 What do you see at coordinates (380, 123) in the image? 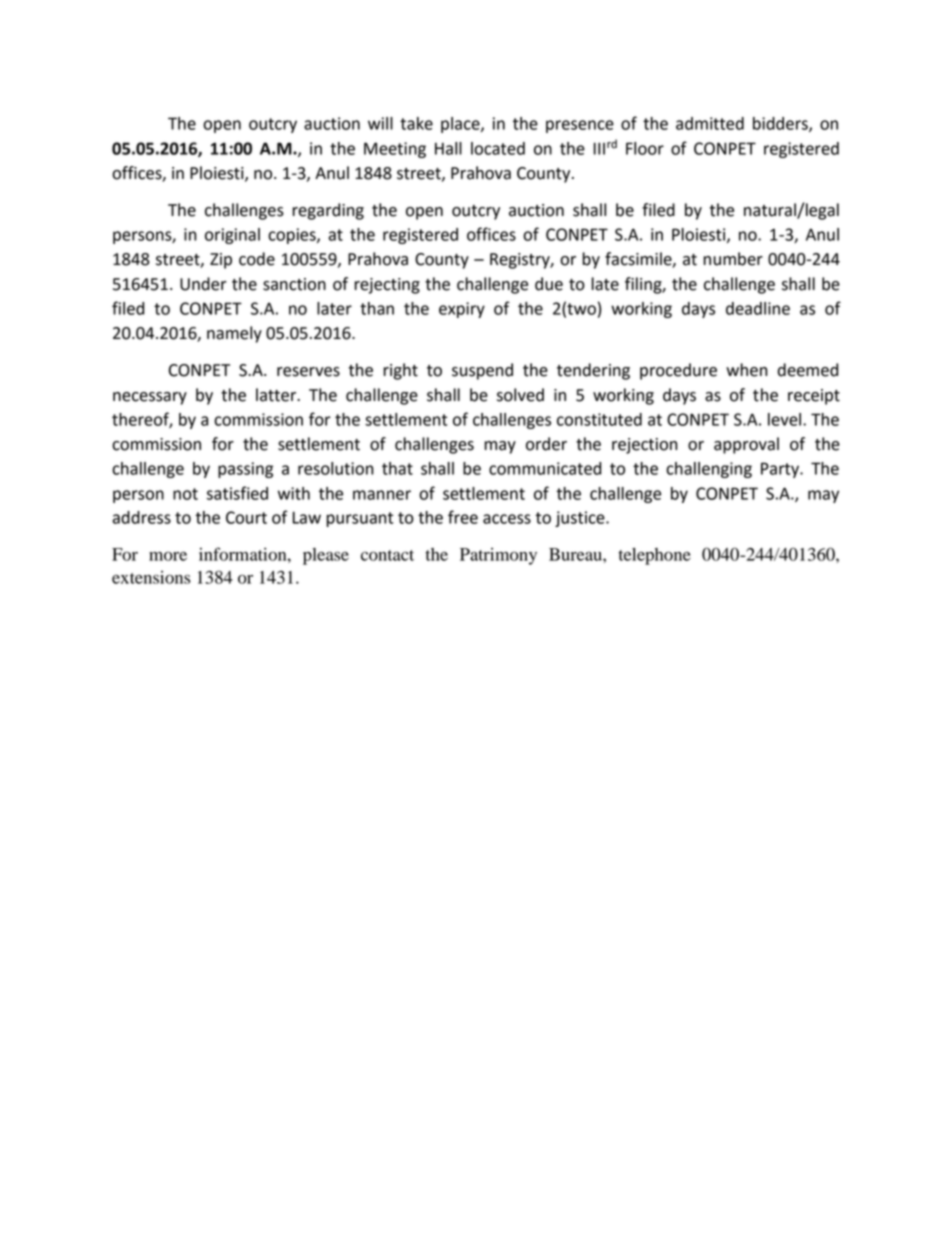
I see `will` at bounding box center [380, 123].
